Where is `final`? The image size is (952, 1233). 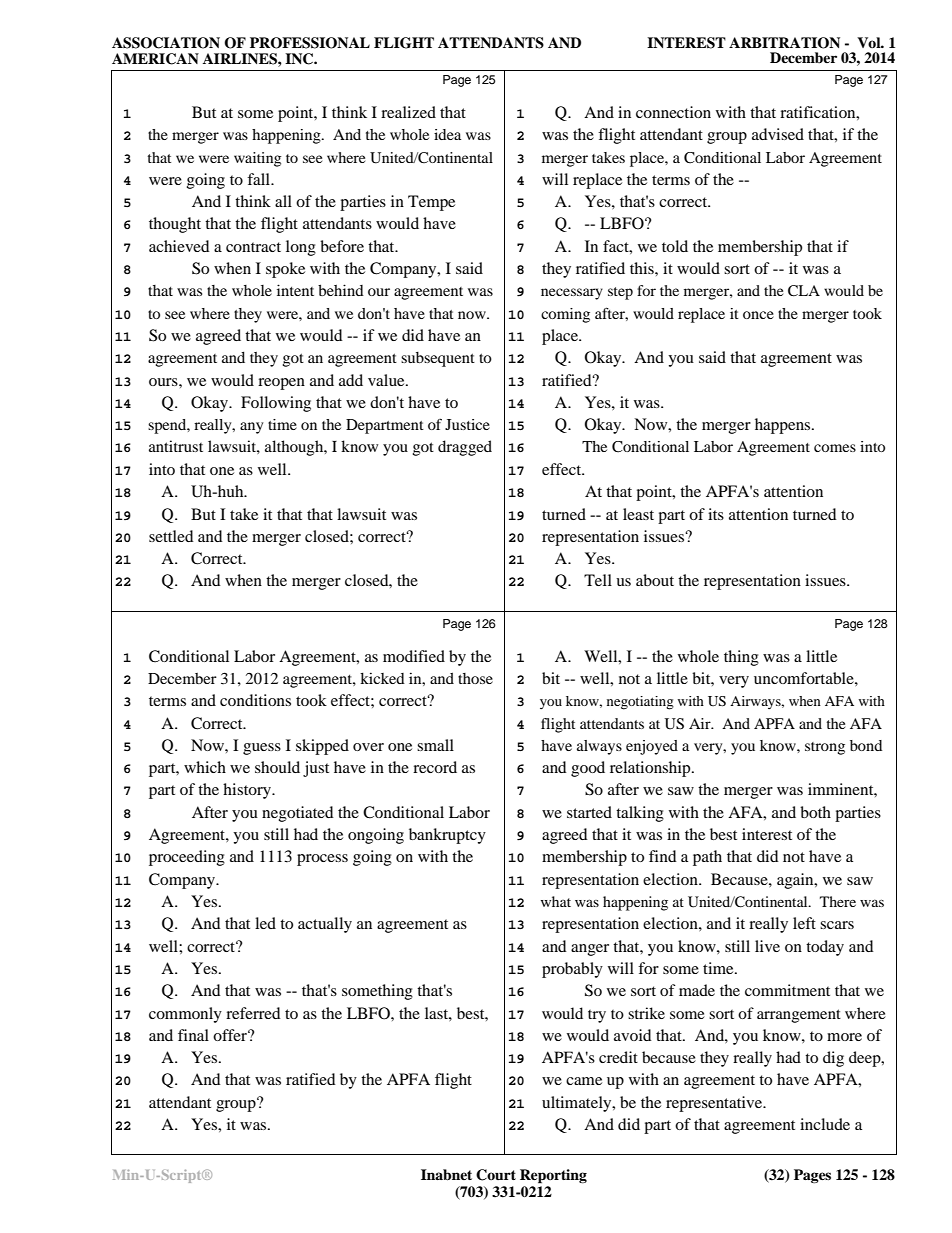
final is located at coordinates (193, 1035).
